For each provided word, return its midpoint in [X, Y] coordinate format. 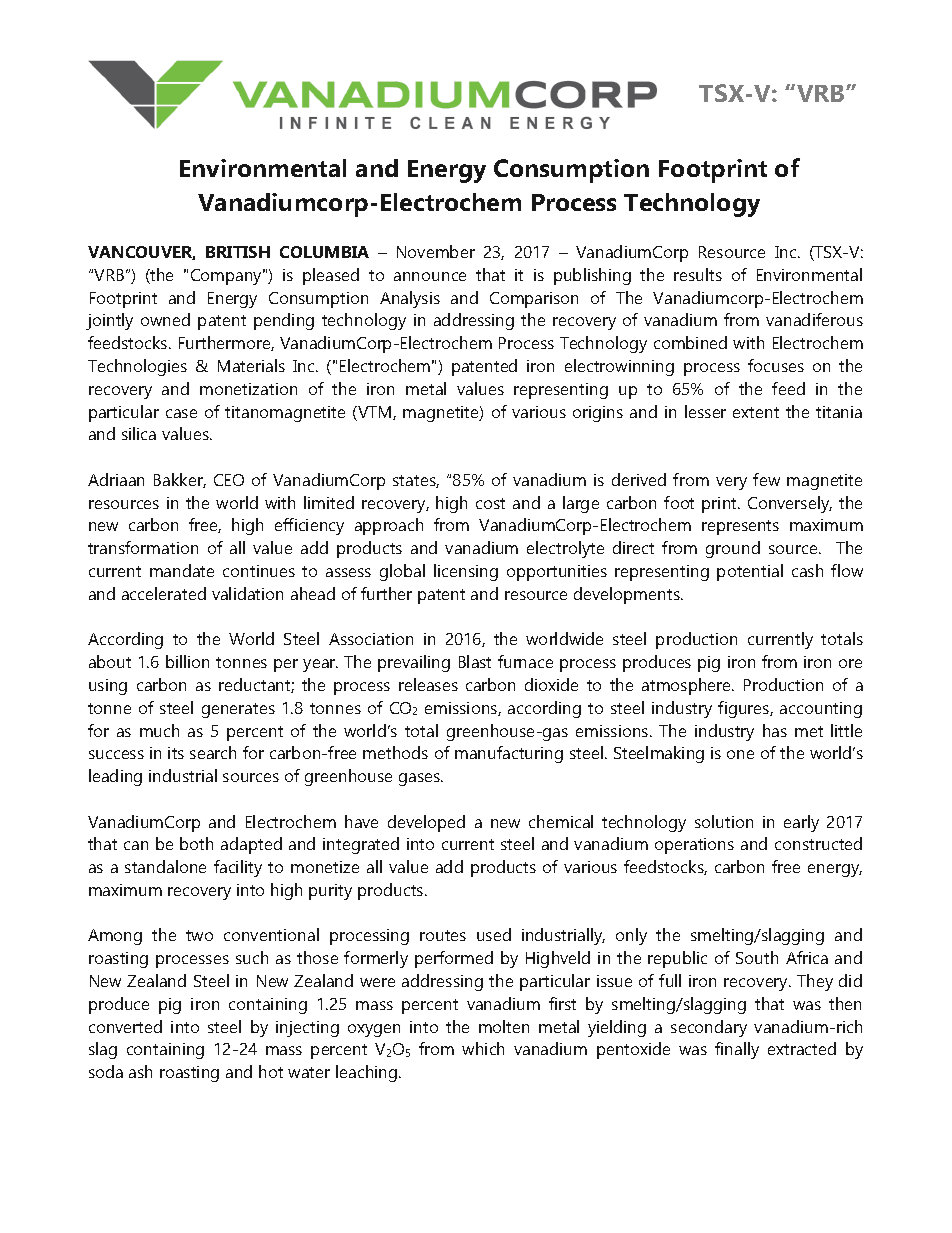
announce [430, 276]
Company [228, 277]
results [698, 274]
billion [187, 661]
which [483, 1048]
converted [125, 1026]
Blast [475, 661]
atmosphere [687, 686]
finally [737, 1050]
